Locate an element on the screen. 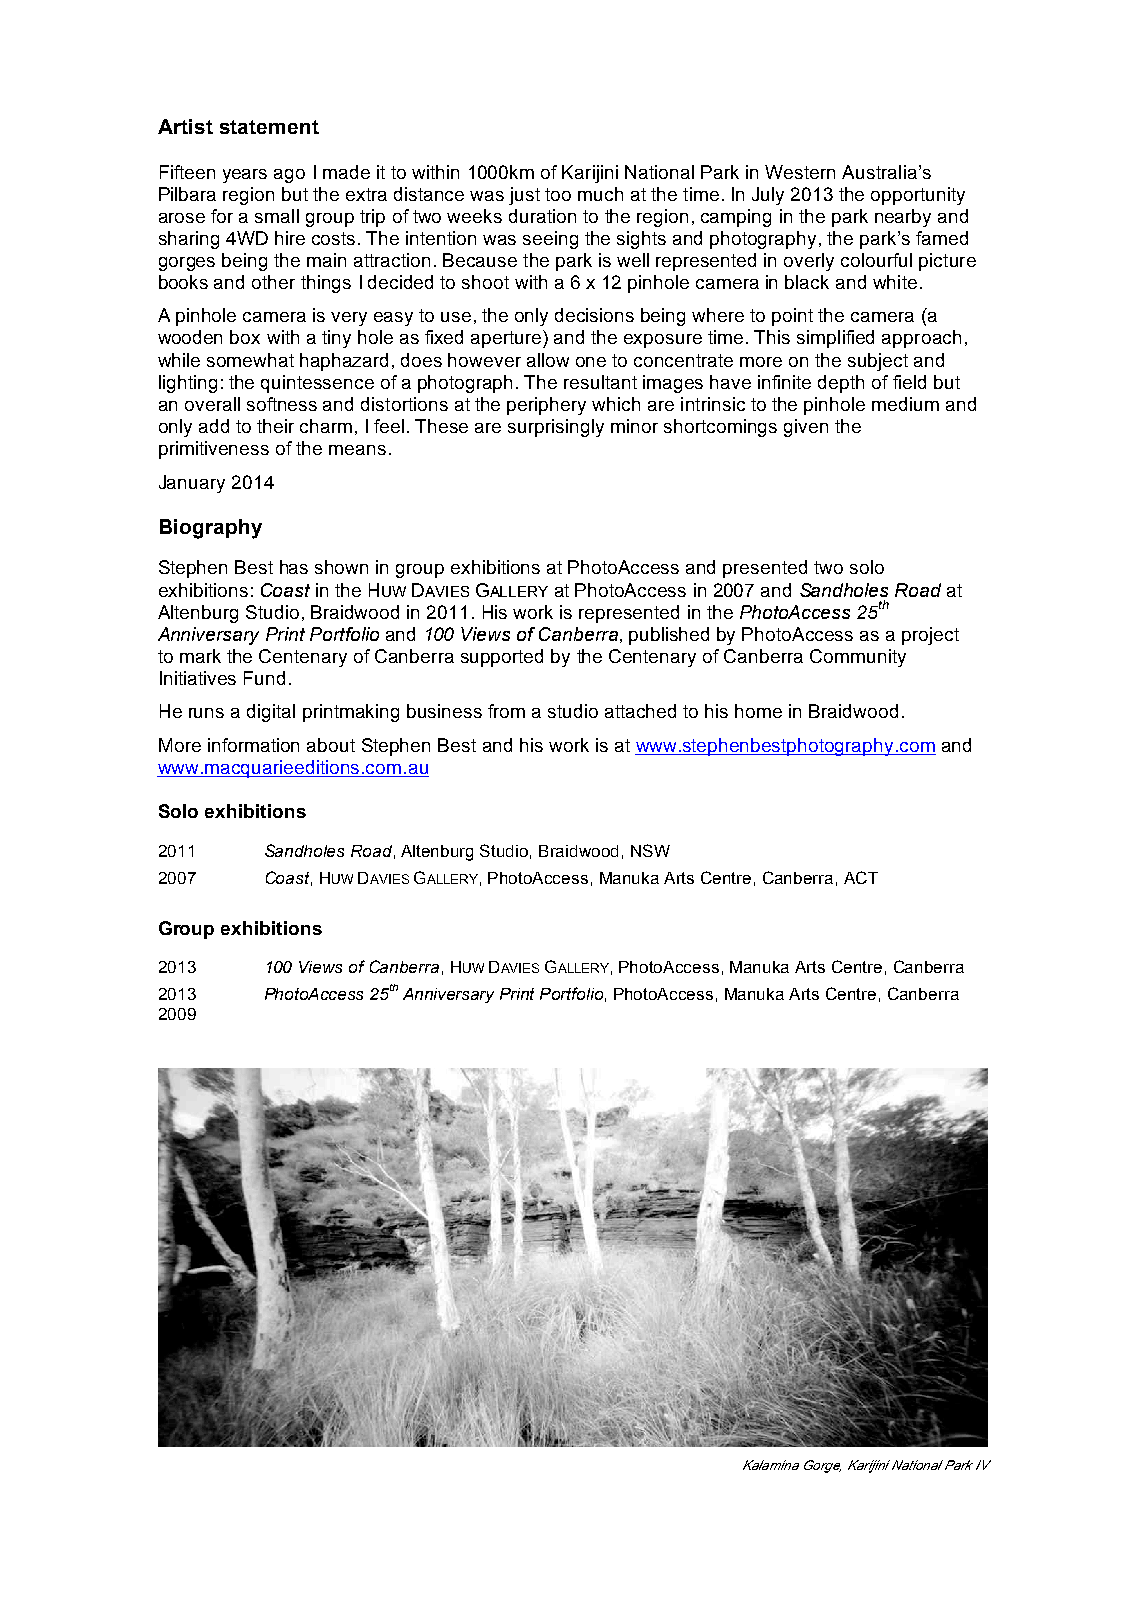 This screenshot has height=1620, width=1144. box is located at coordinates (245, 337).
